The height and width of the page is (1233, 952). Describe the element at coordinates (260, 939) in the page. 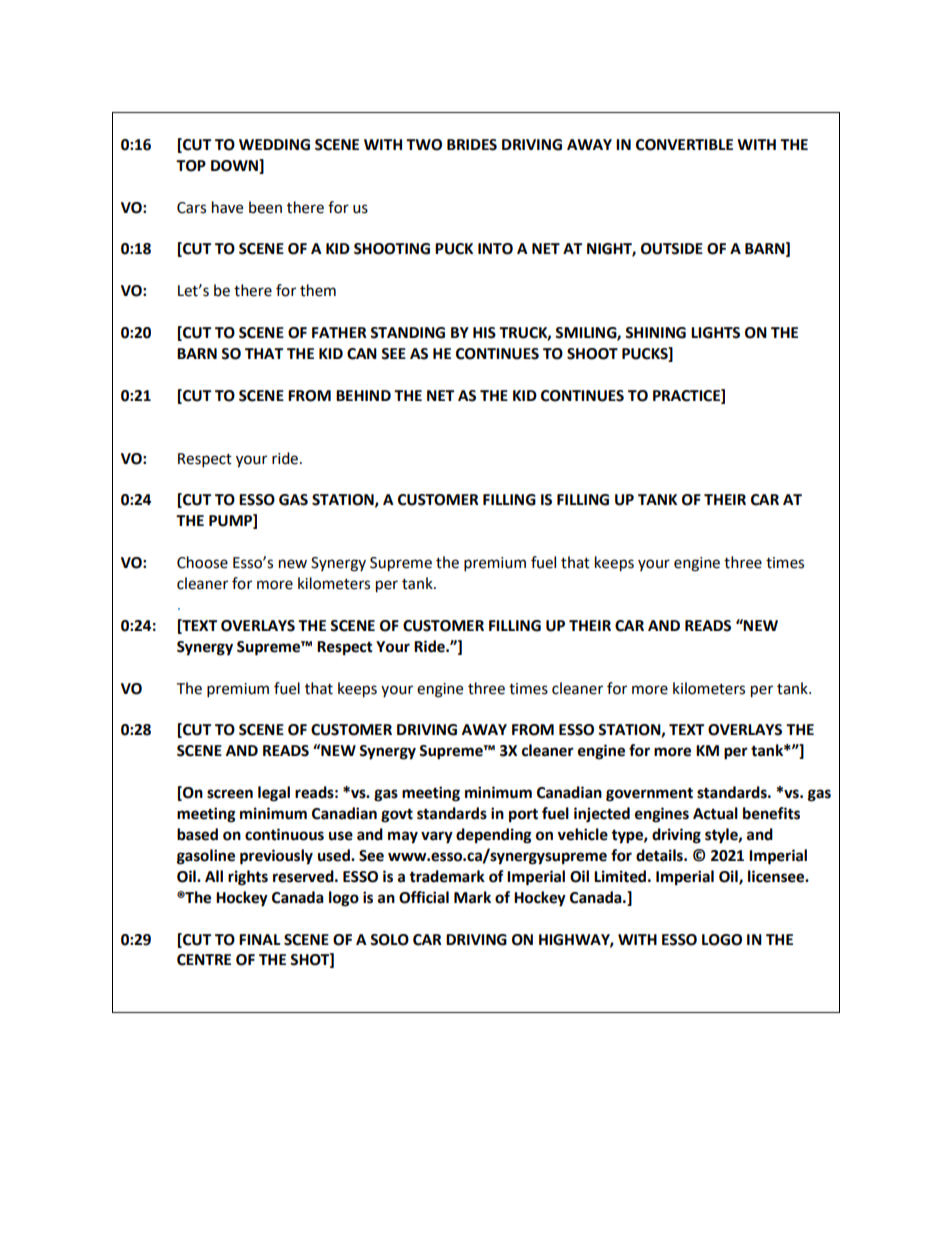

I see `FINAL` at that location.
